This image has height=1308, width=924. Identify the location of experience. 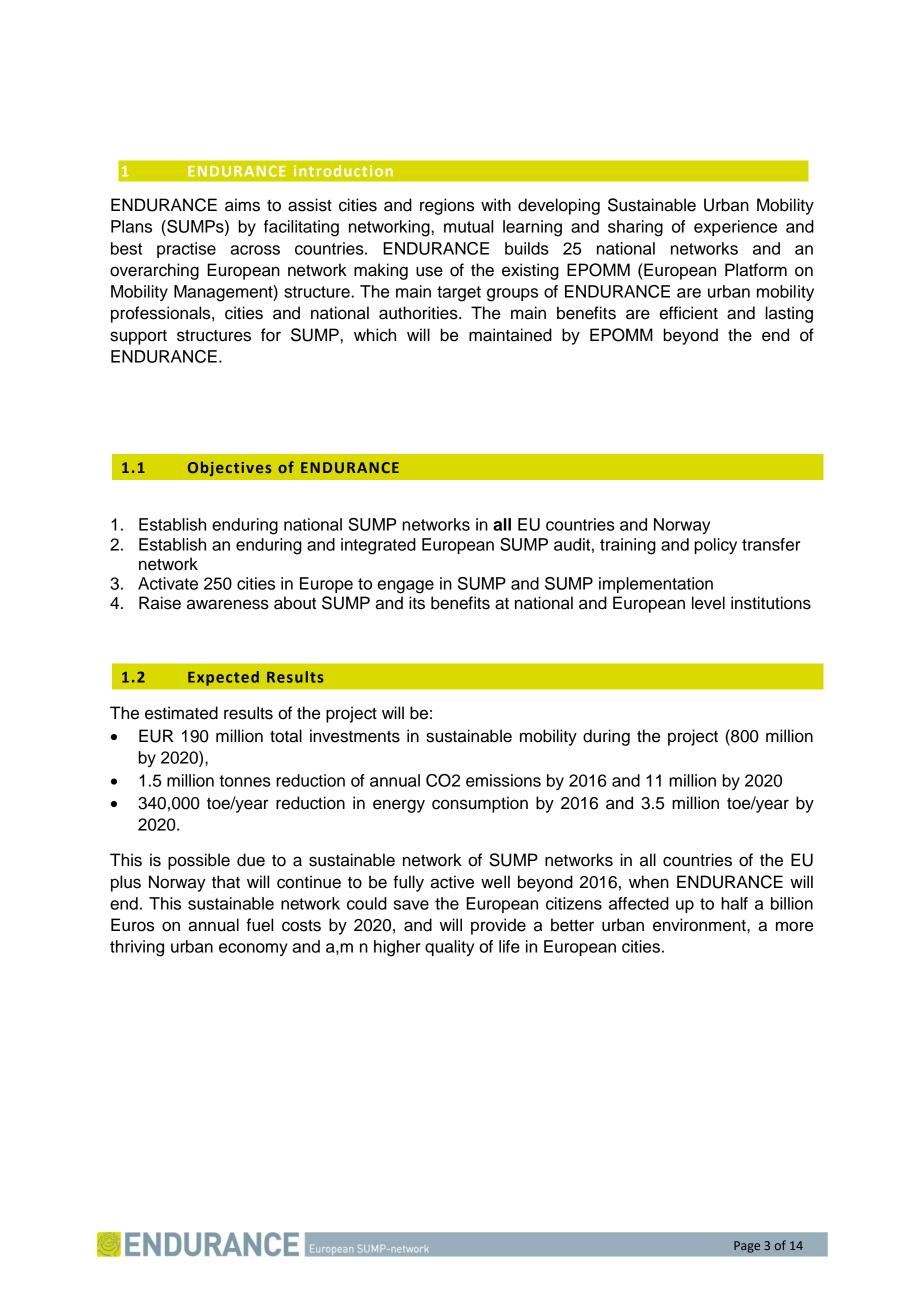
(735, 228).
